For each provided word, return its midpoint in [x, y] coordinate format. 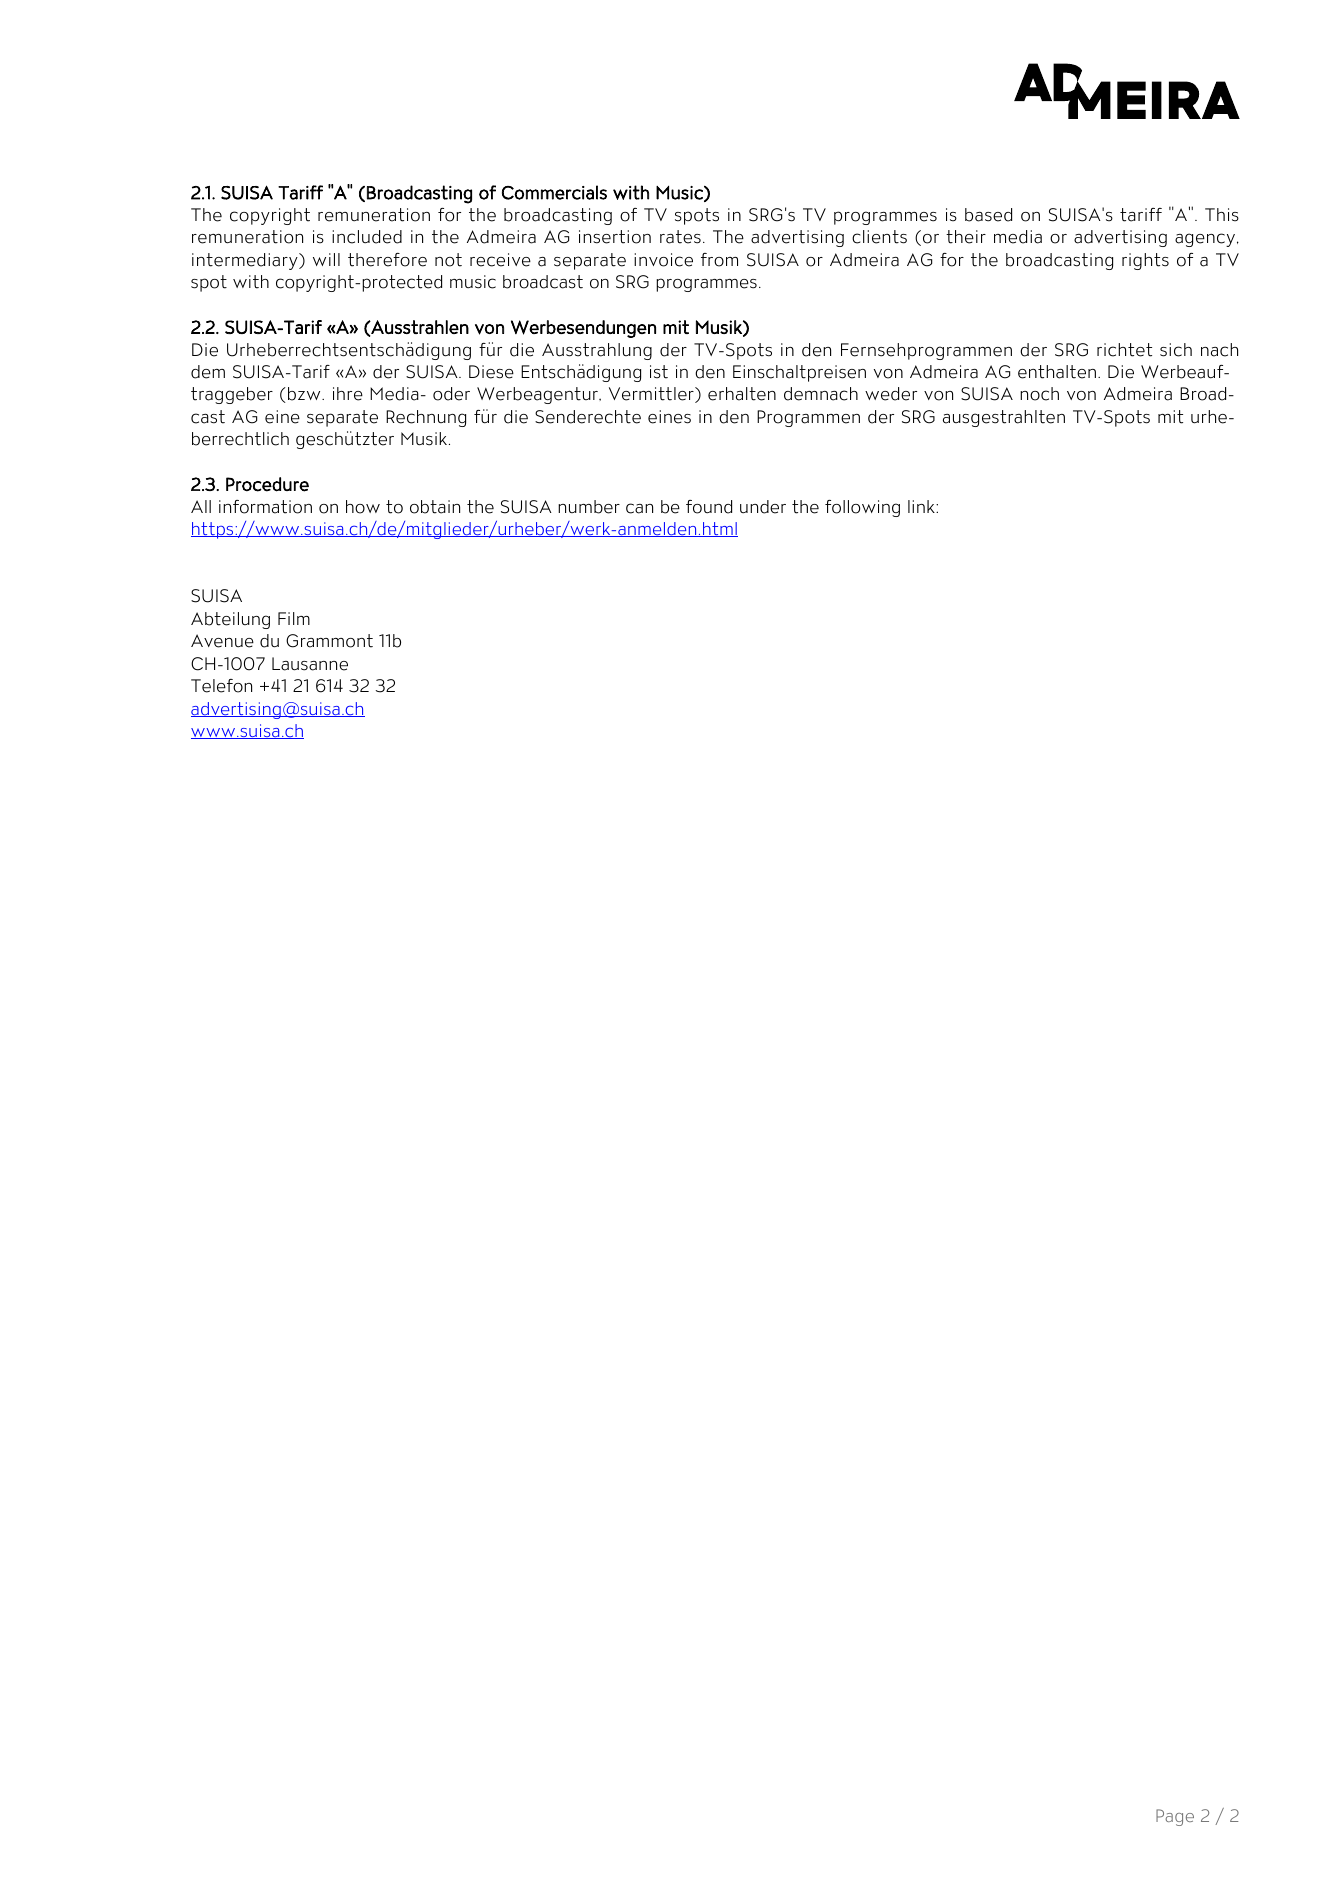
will [326, 259]
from [719, 260]
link [922, 506]
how [363, 507]
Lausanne [310, 664]
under [763, 507]
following [862, 508]
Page [1175, 1817]
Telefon [221, 686]
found [709, 507]
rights [1145, 261]
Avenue [222, 641]
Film [294, 618]
